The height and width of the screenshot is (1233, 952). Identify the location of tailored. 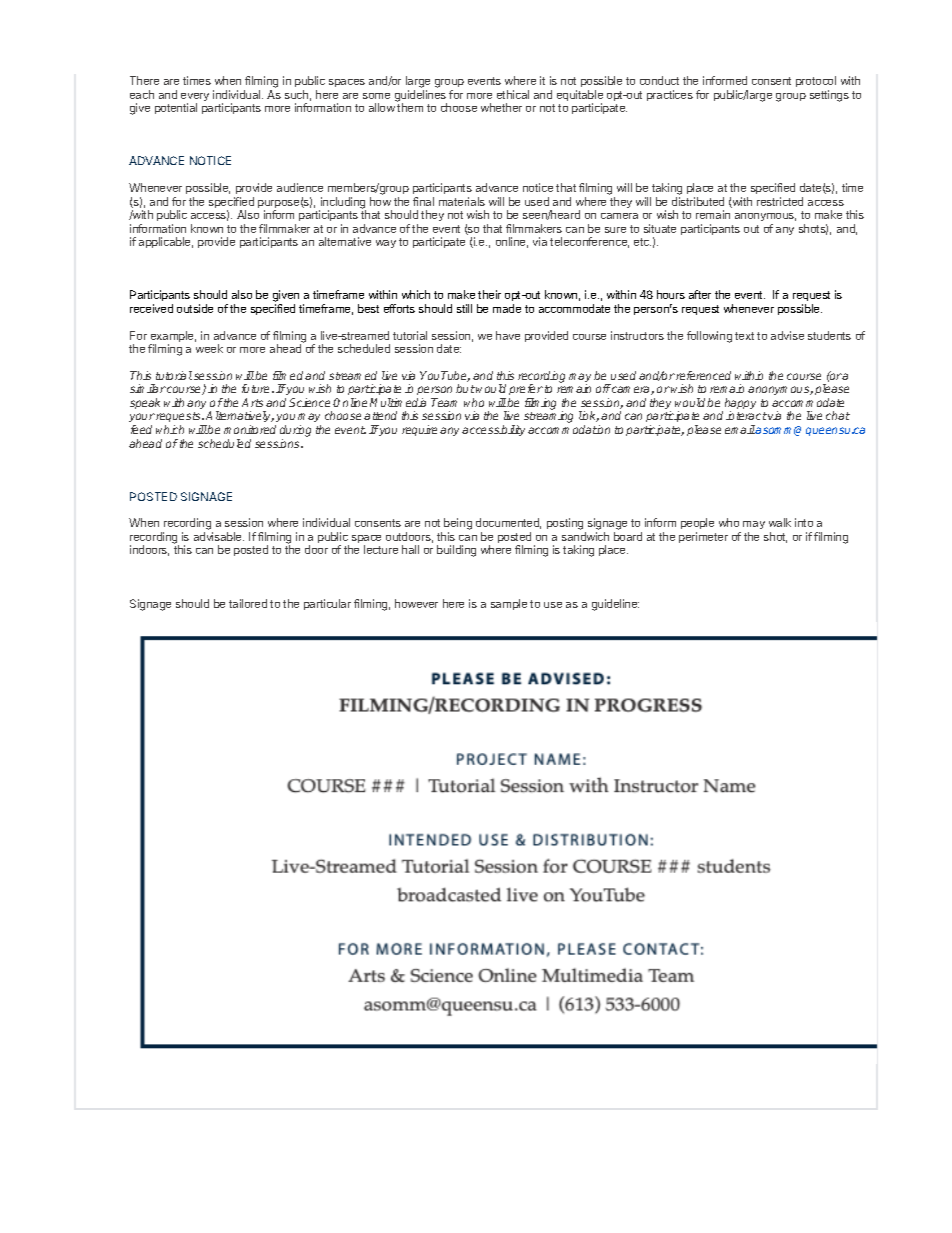
(248, 603).
